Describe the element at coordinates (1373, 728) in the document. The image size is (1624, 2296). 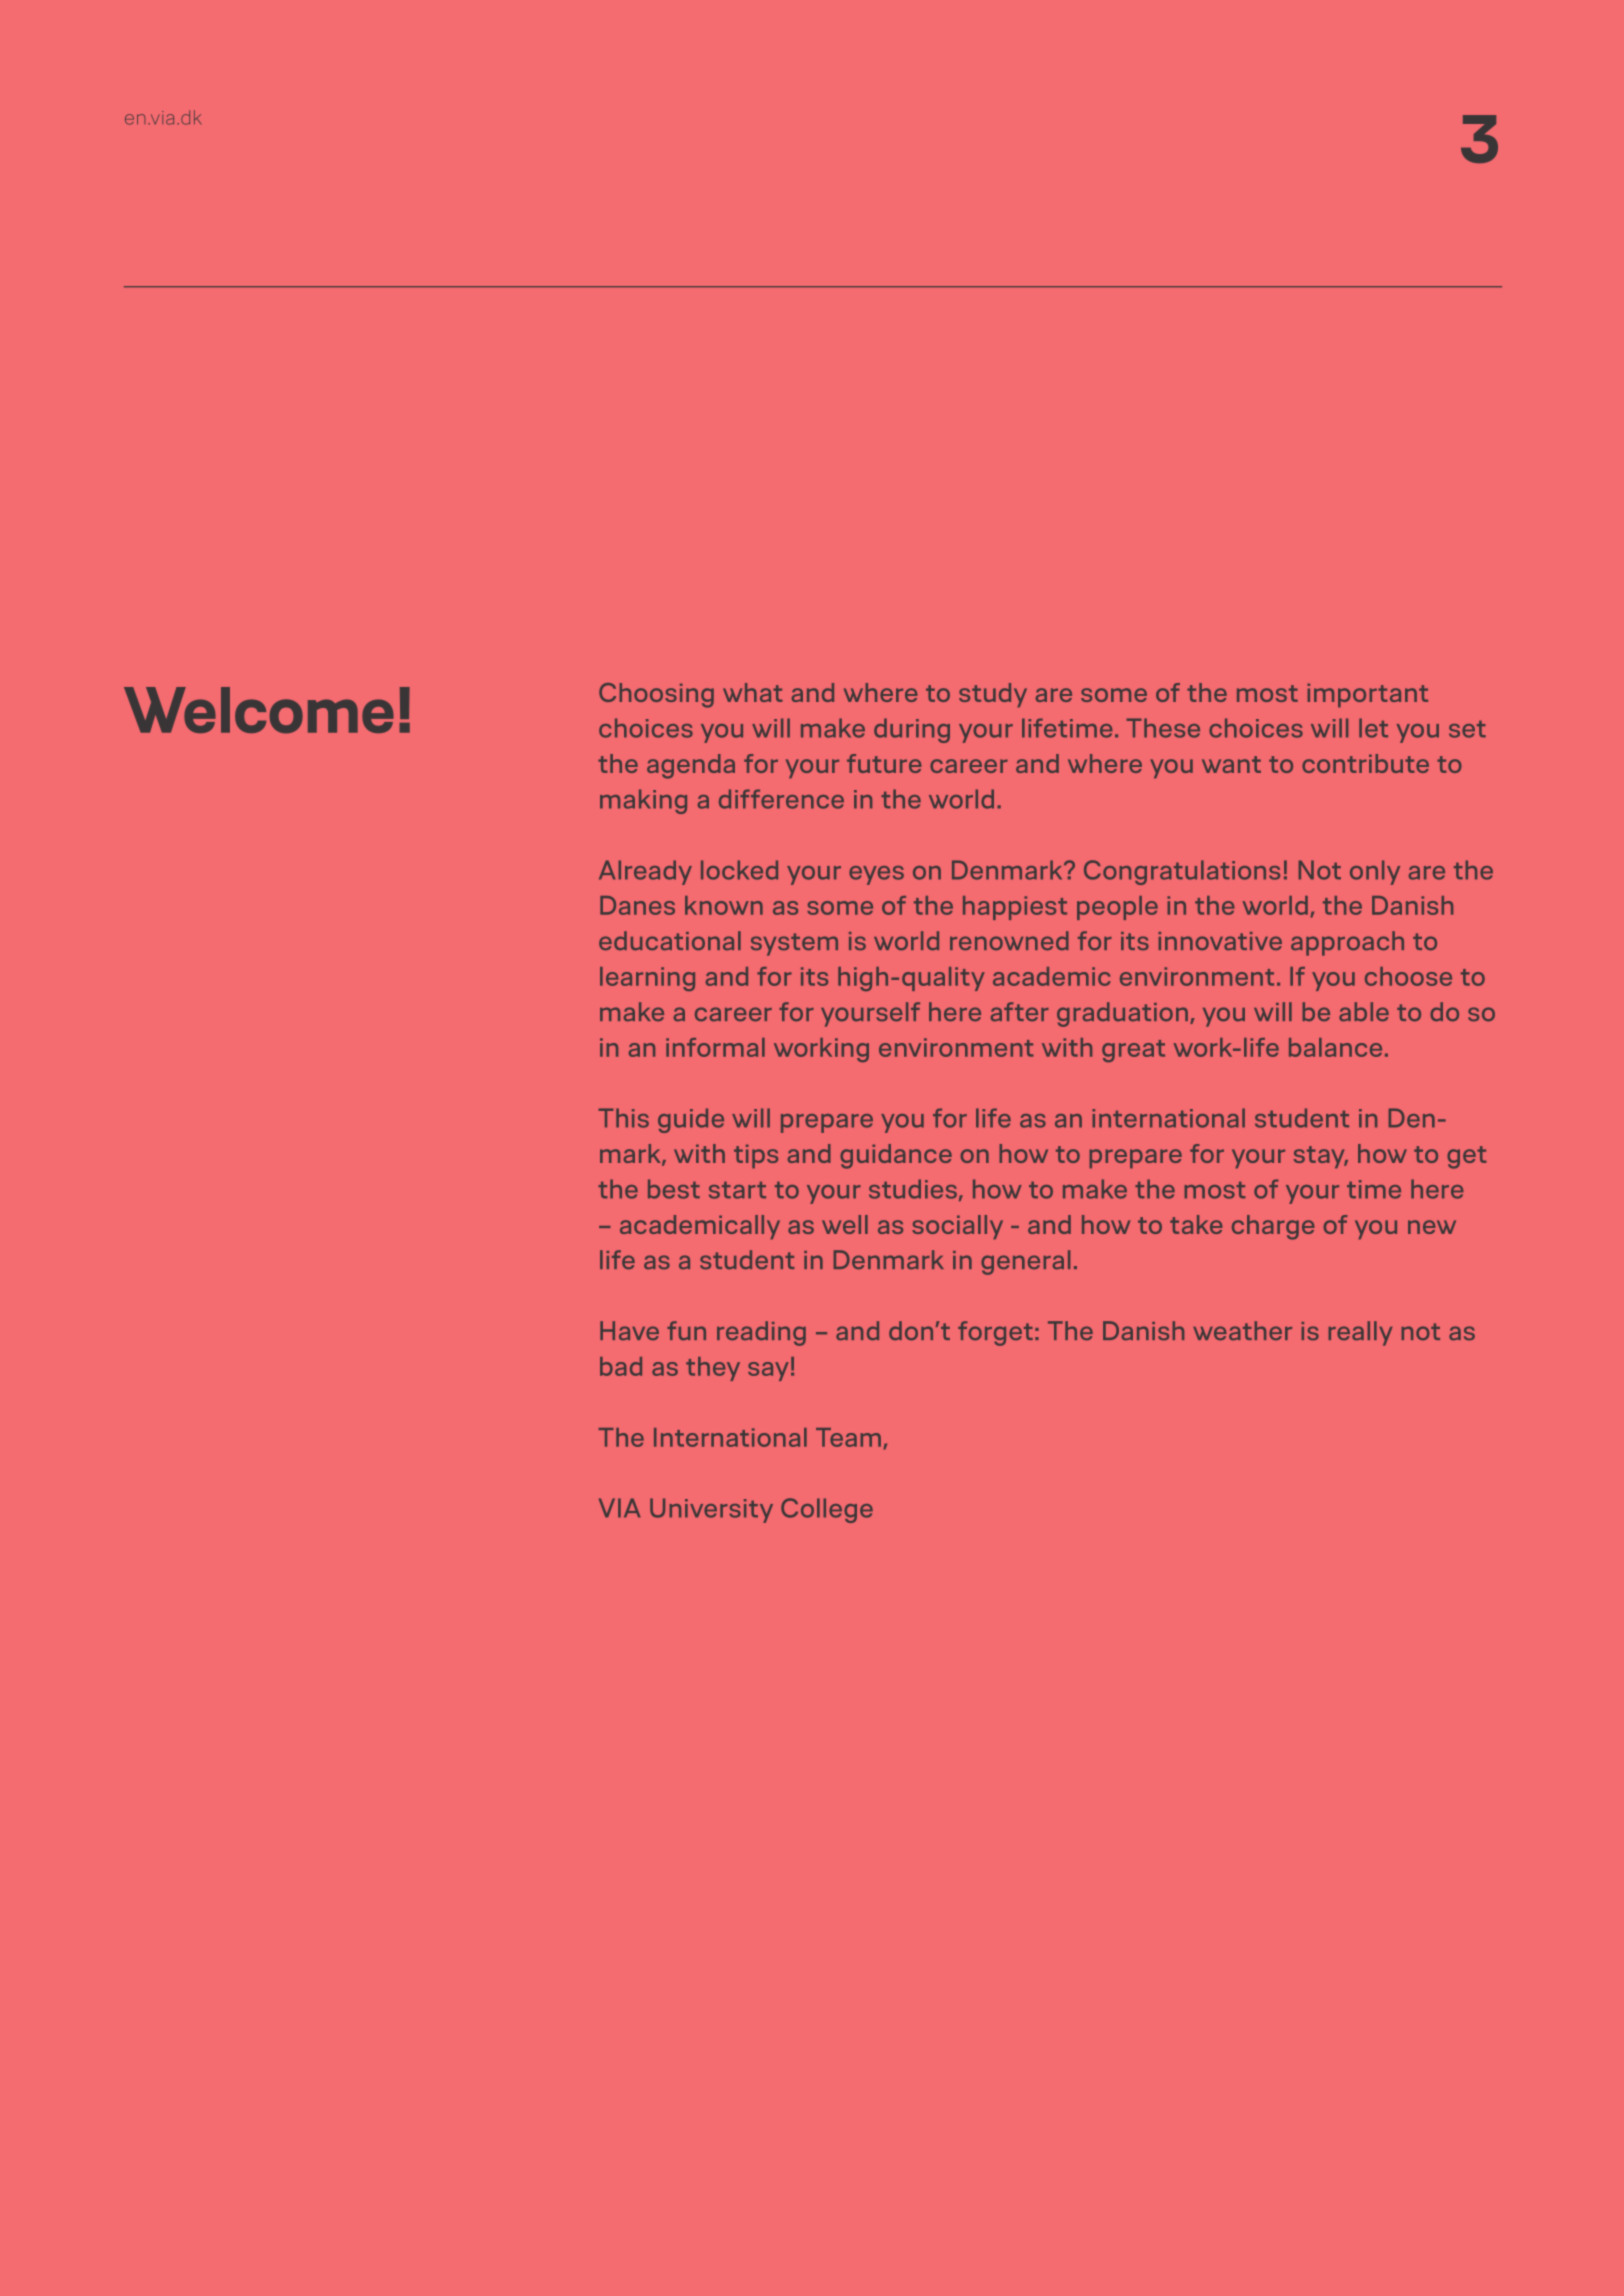
I see `let` at that location.
